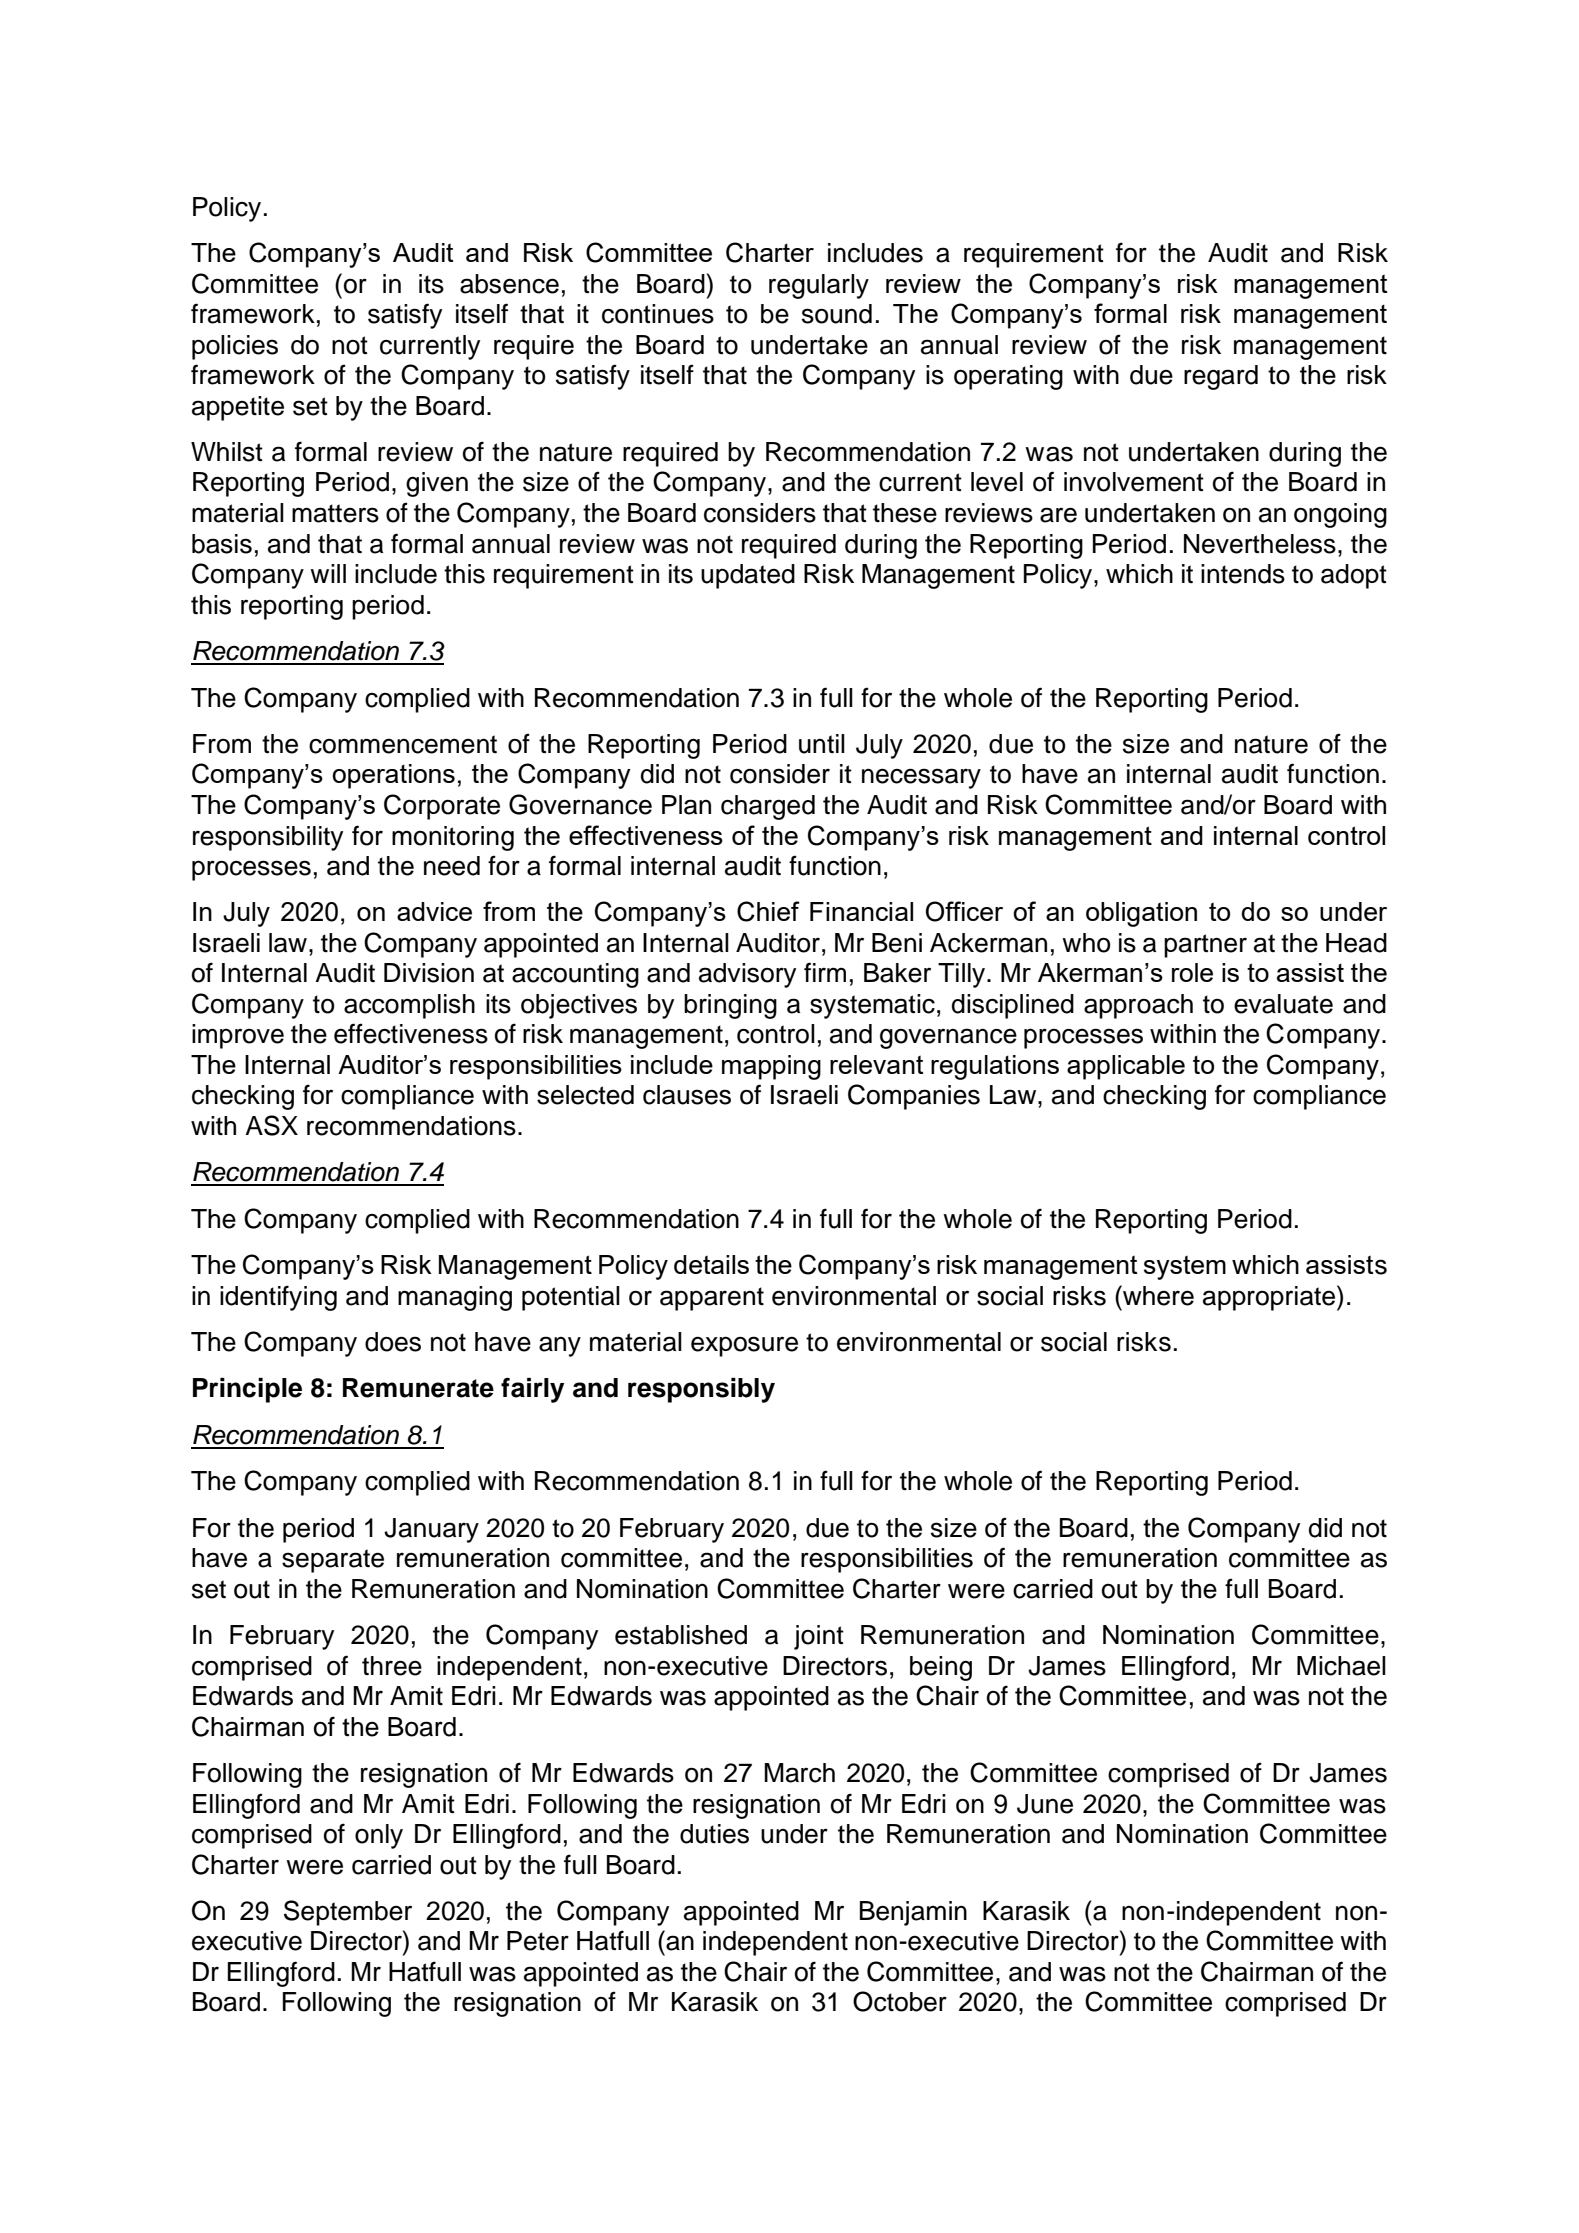  I want to click on improve, so click(238, 1036).
